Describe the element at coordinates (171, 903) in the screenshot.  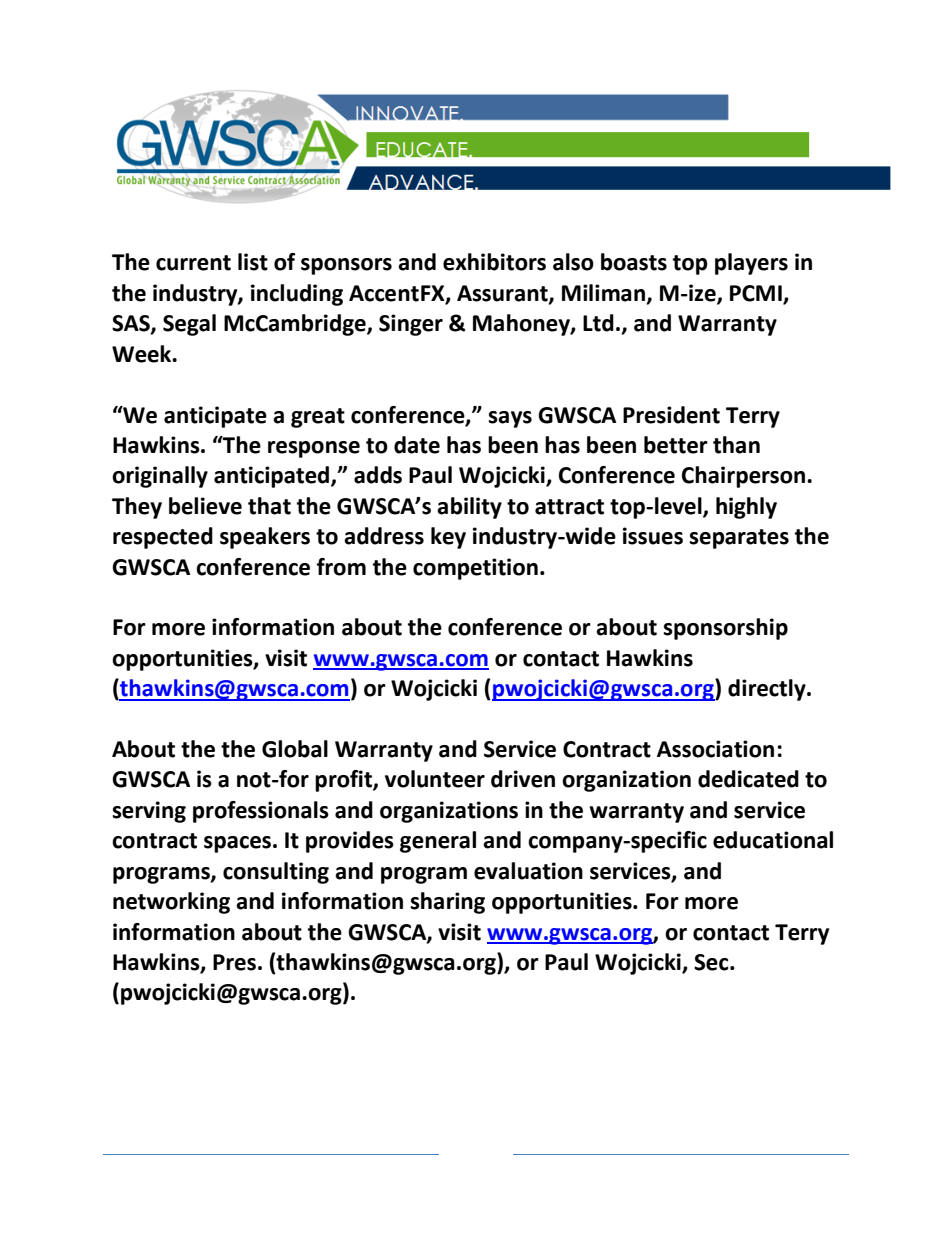
I see `networking` at that location.
